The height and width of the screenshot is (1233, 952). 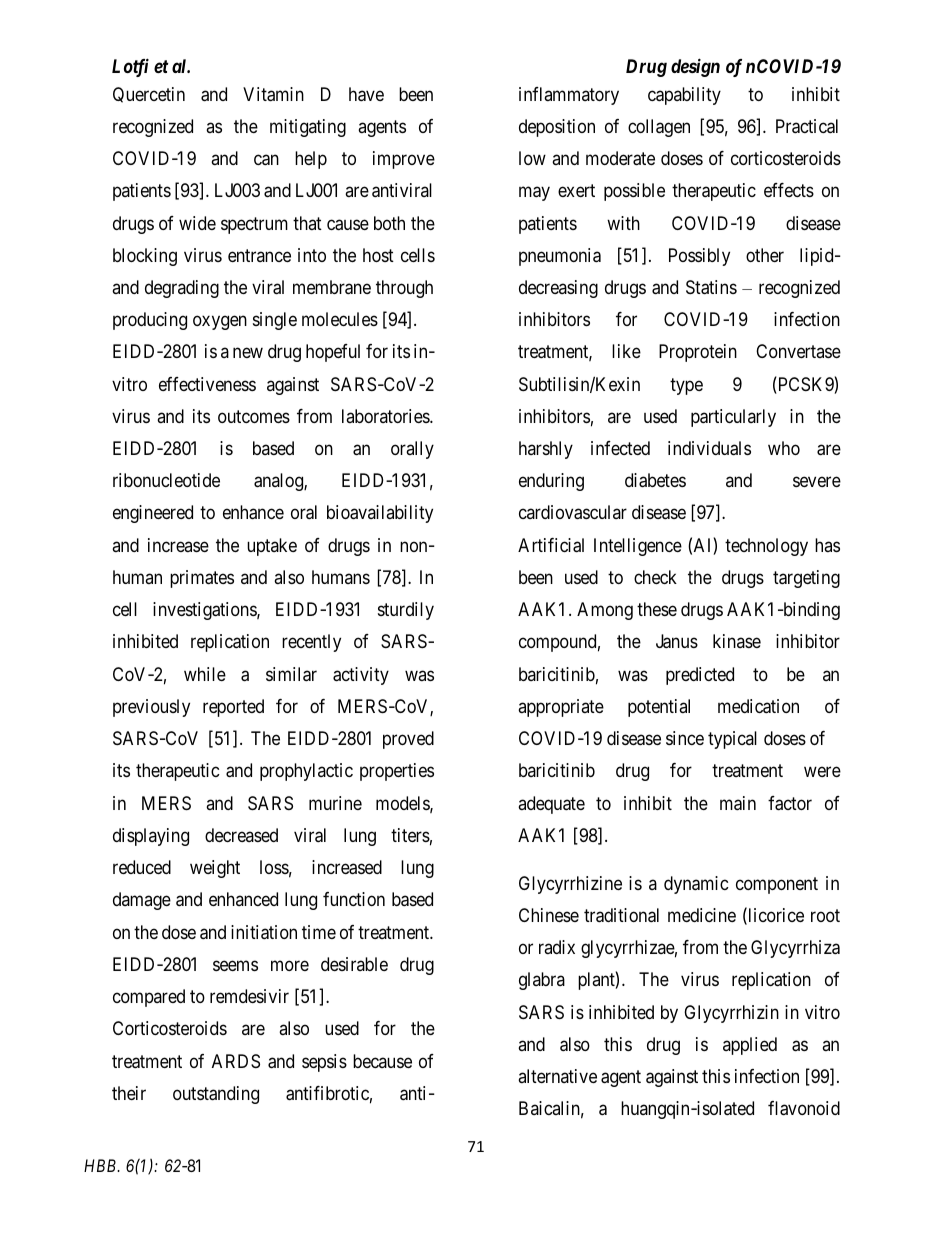 What do you see at coordinates (216, 1095) in the screenshot?
I see `outstanding` at bounding box center [216, 1095].
